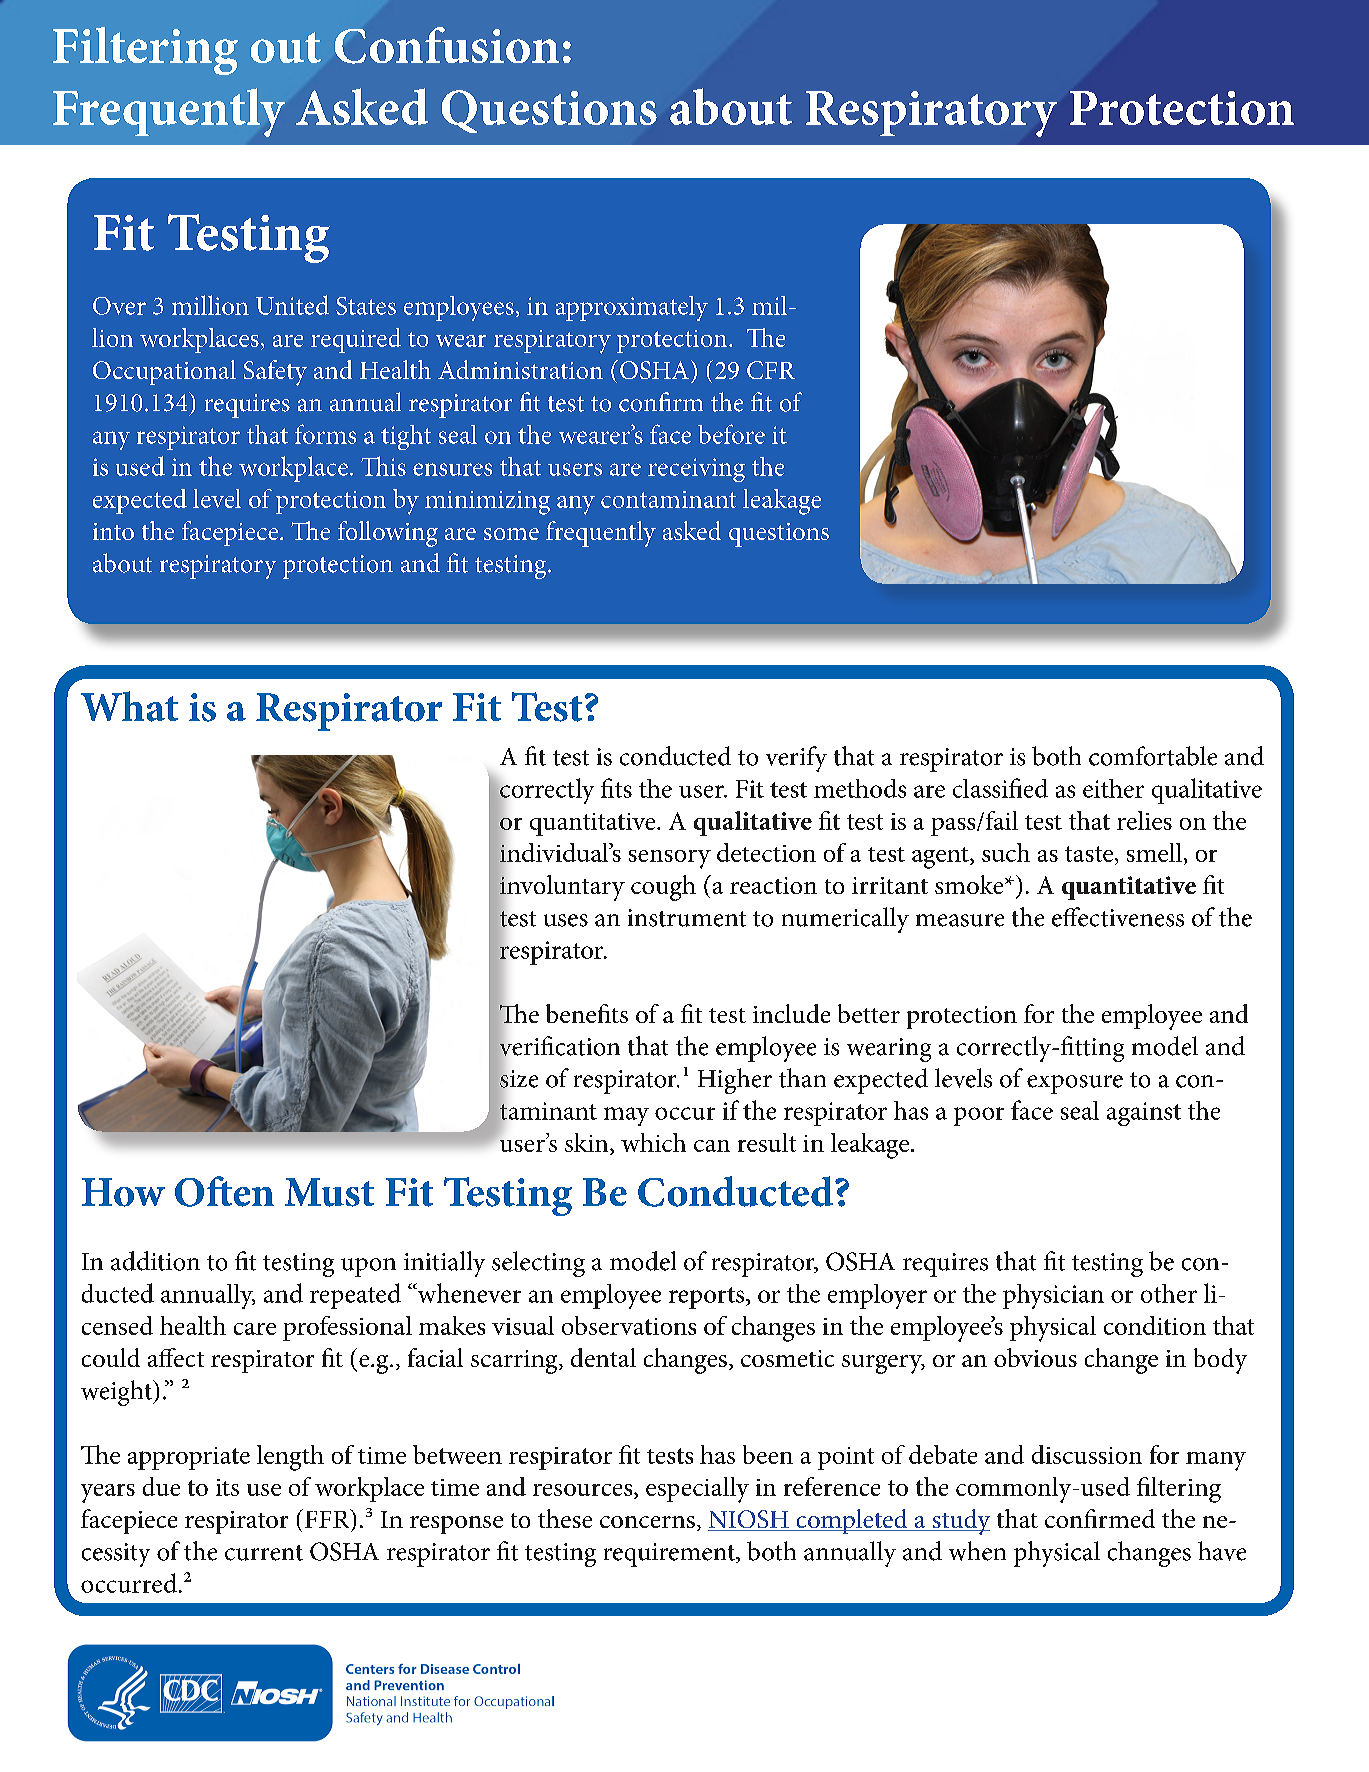  What do you see at coordinates (771, 370) in the document?
I see `CFR` at bounding box center [771, 370].
